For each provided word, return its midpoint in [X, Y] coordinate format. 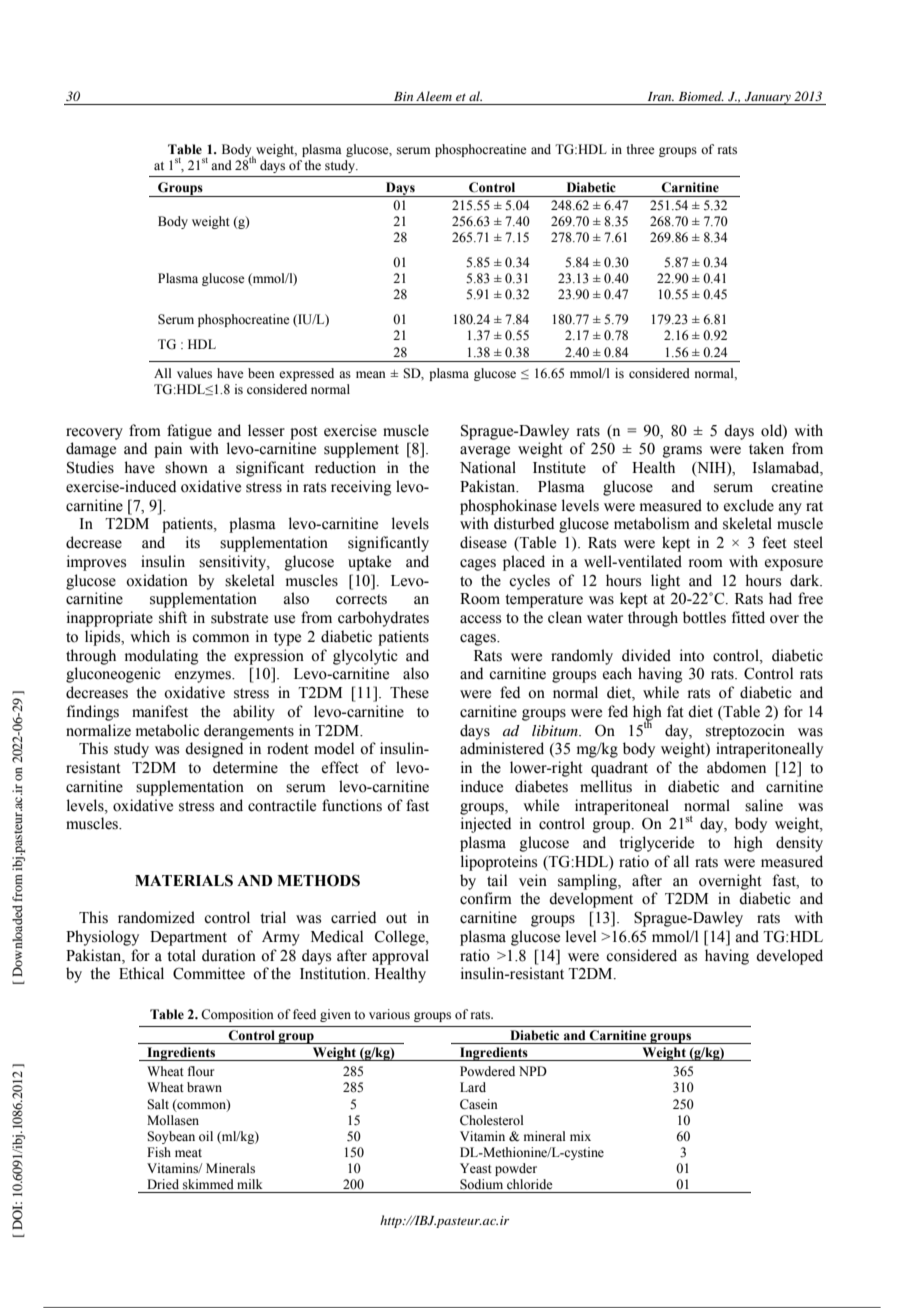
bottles [704, 617]
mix [580, 1136]
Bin [403, 96]
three [640, 149]
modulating [162, 657]
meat [188, 1153]
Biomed [701, 96]
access [480, 619]
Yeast [476, 1168]
